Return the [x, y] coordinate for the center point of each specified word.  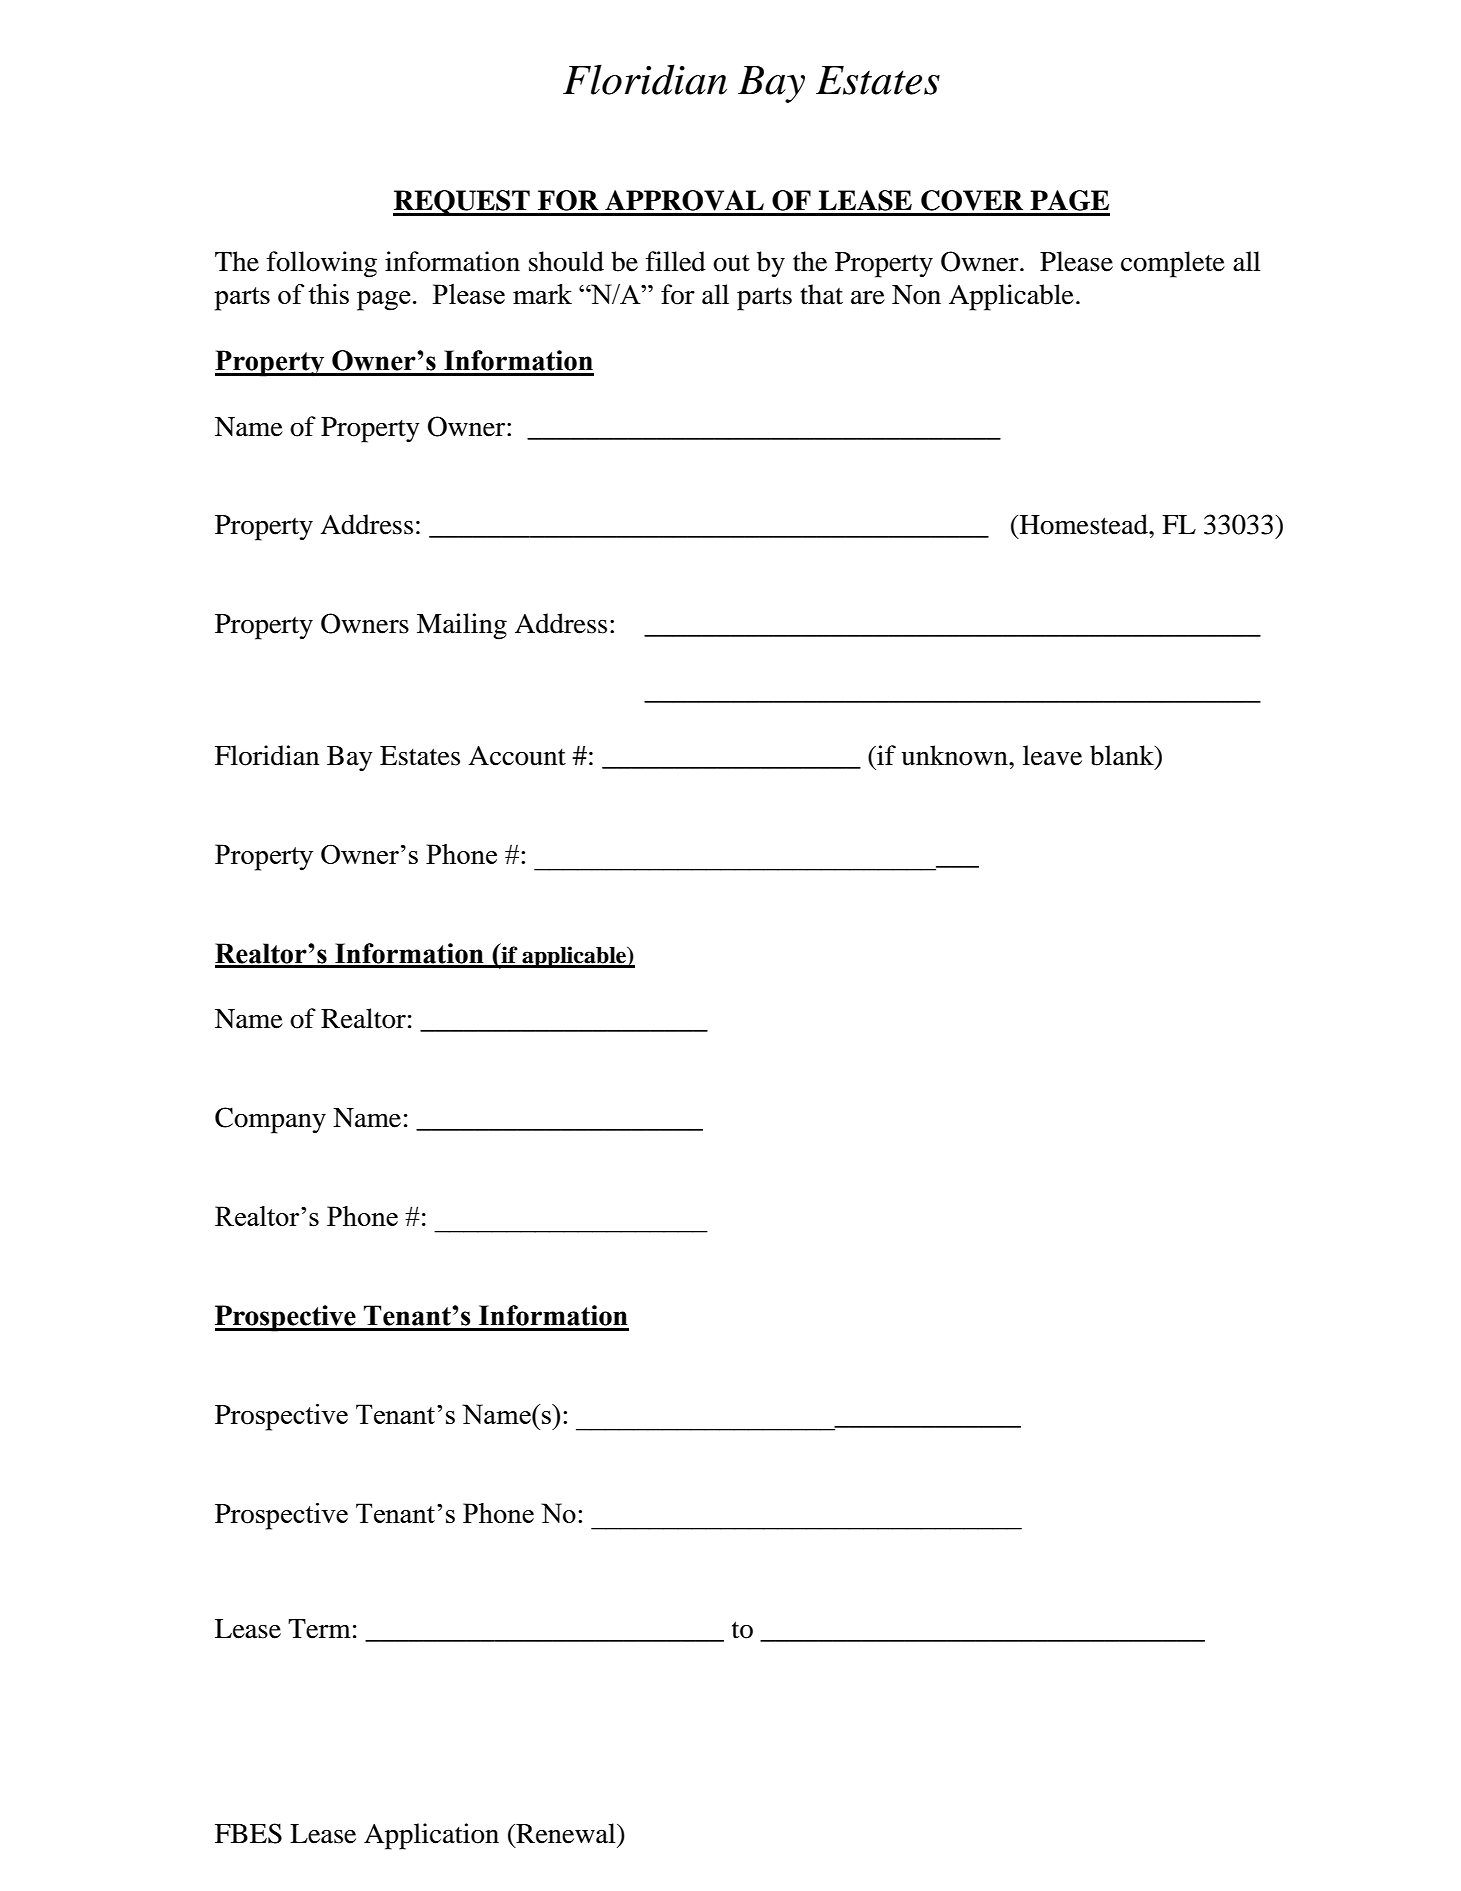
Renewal [566, 1833]
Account [517, 755]
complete [1173, 264]
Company [270, 1120]
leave [1052, 755]
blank [1123, 755]
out [731, 263]
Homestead [1085, 524]
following [322, 264]
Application [431, 1836]
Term [319, 1629]
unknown [955, 755]
